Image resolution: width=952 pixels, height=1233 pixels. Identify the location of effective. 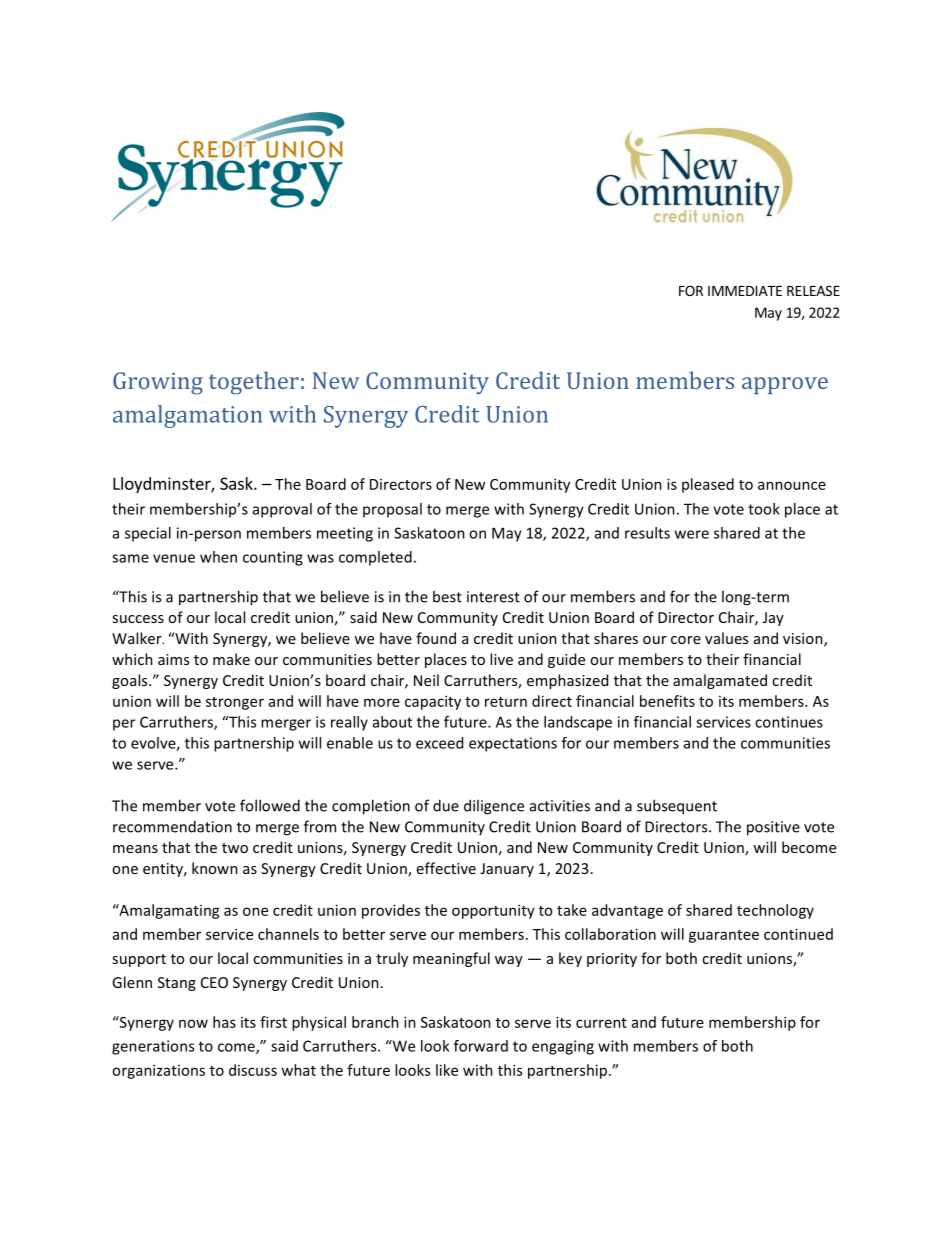
(446, 868).
